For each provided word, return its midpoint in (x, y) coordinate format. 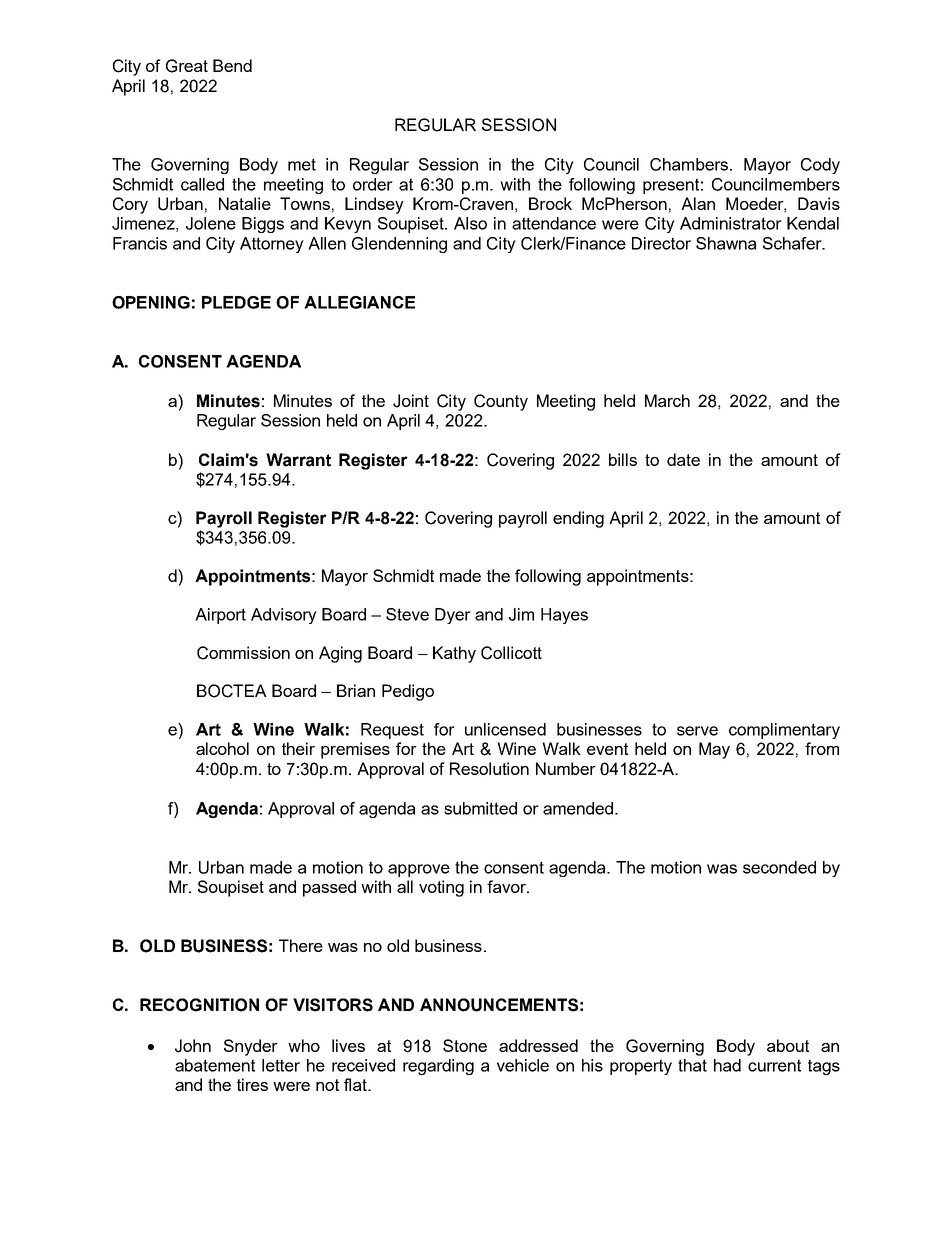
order (373, 184)
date (683, 459)
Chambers (690, 164)
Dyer (453, 616)
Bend (232, 65)
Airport (220, 616)
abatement (215, 1065)
